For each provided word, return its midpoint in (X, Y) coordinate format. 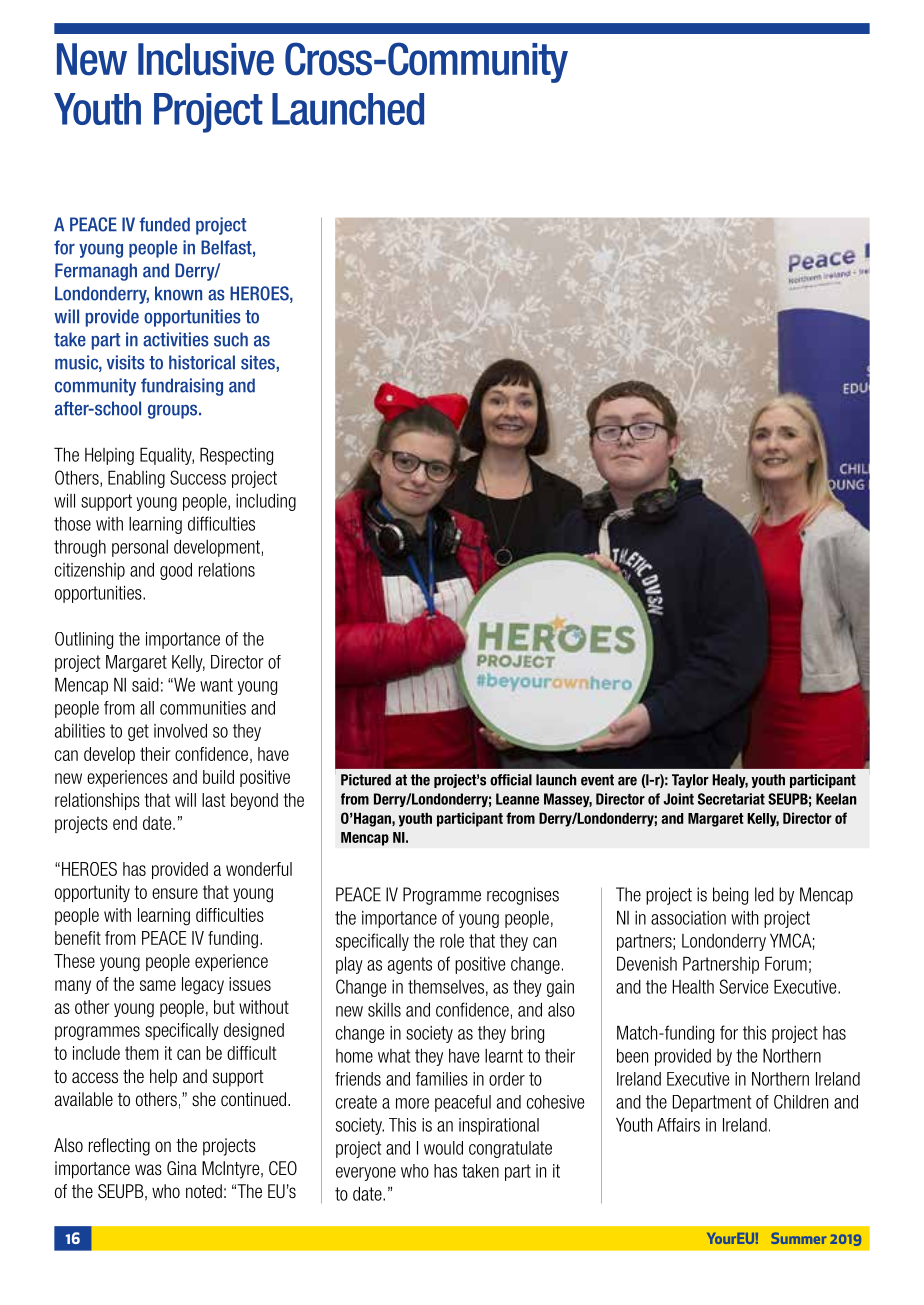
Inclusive (206, 59)
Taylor (690, 781)
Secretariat (731, 799)
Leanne (517, 799)
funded (164, 224)
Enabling (136, 479)
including (266, 502)
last (213, 800)
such (231, 339)
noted (204, 1191)
